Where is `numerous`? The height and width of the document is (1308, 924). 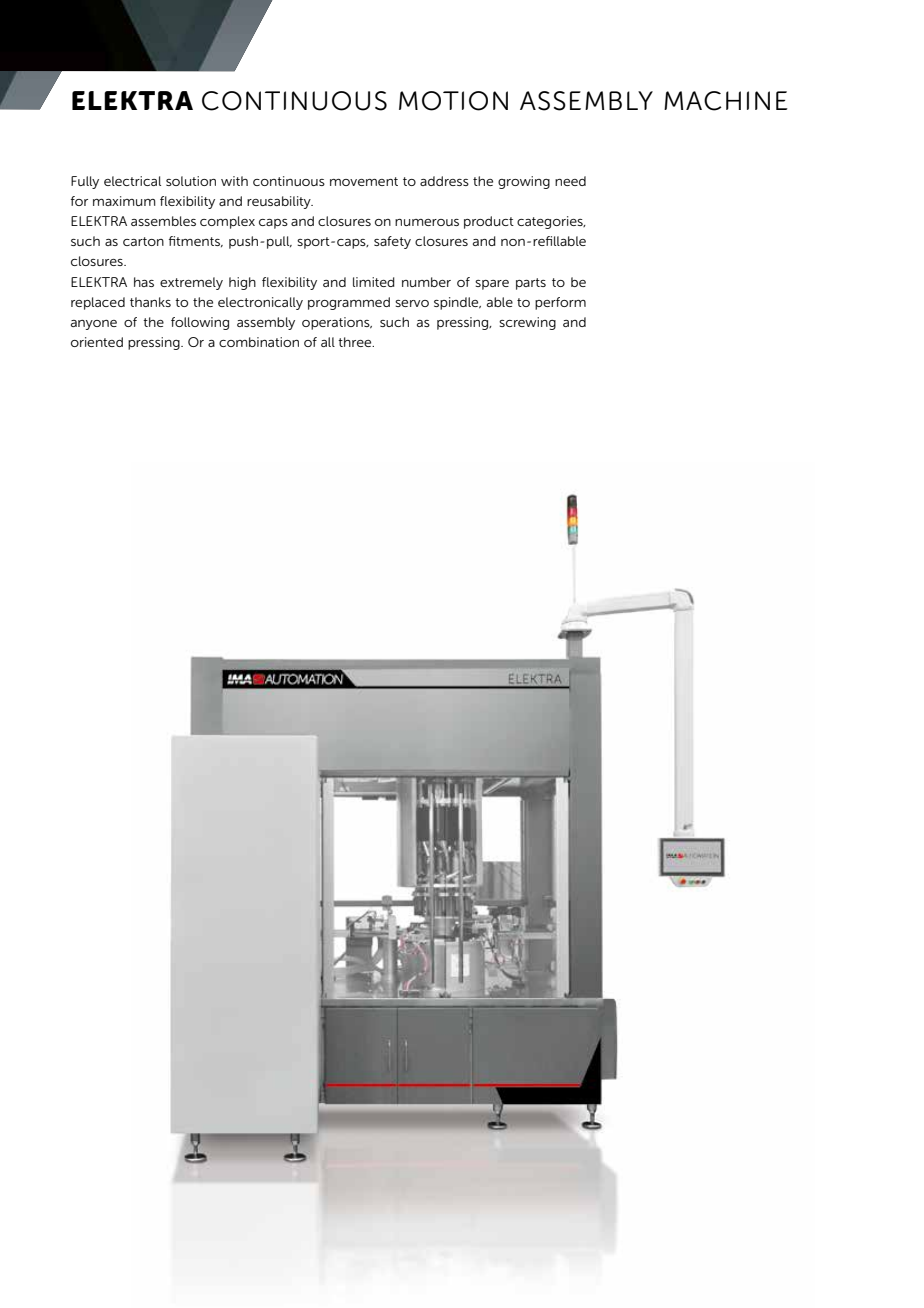
numerous is located at coordinates (427, 222).
